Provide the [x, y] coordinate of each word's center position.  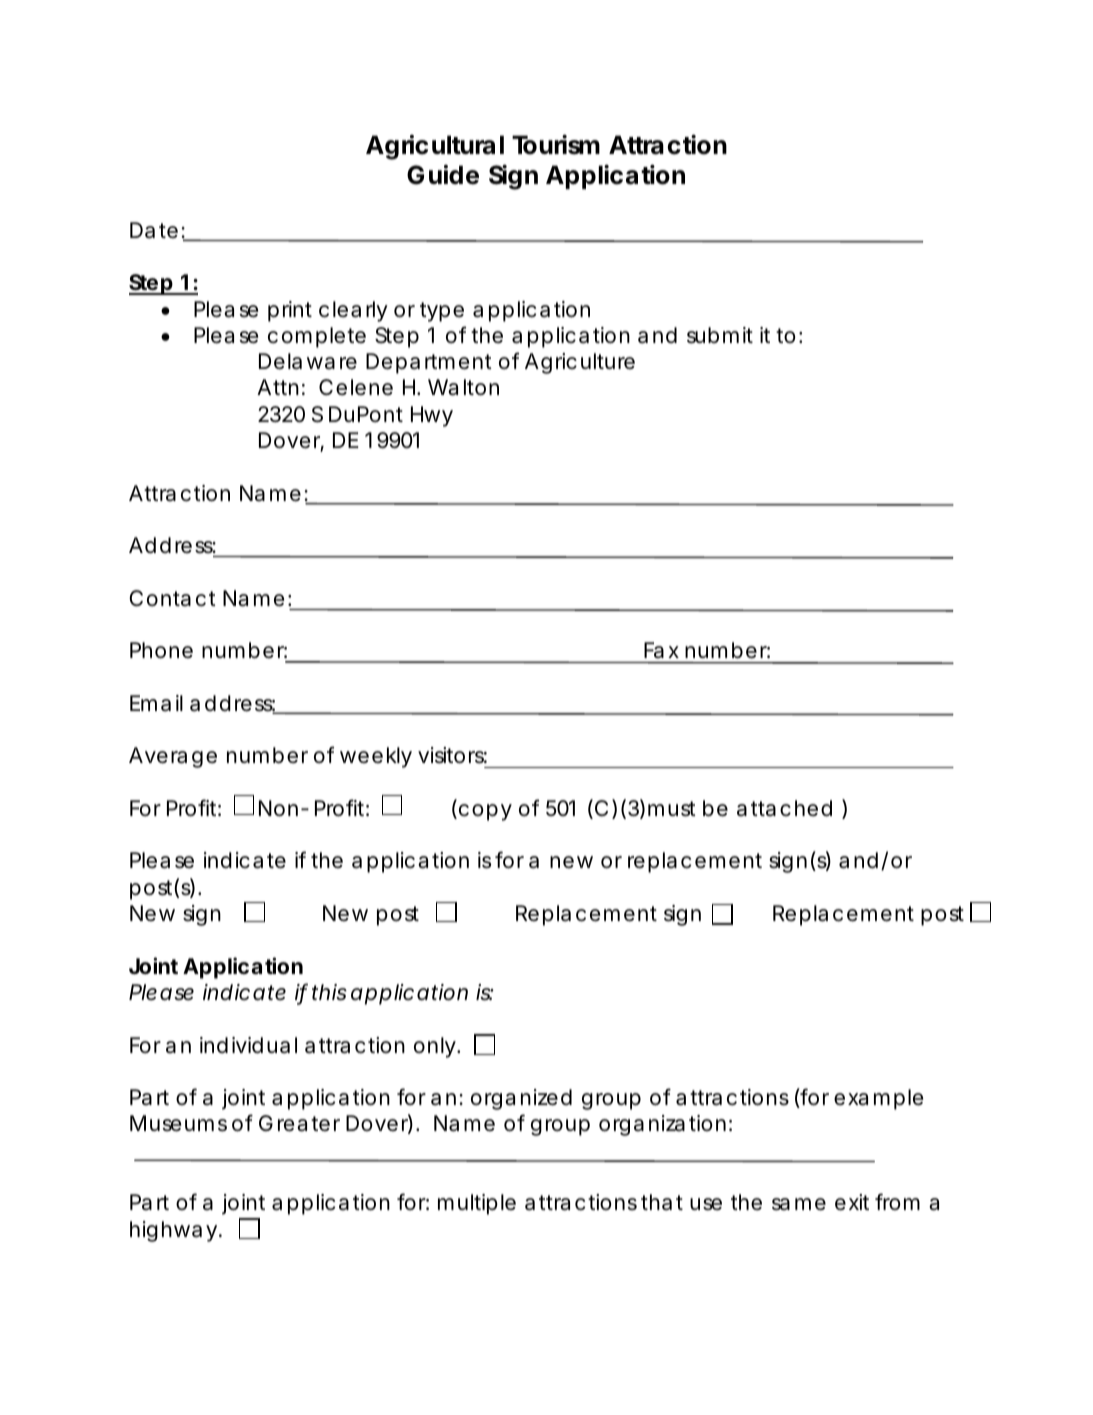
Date [154, 230]
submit [720, 335]
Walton [463, 387]
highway [173, 1231]
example [878, 1099]
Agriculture [580, 363]
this [329, 992]
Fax [661, 650]
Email [156, 703]
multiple [477, 1204]
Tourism [556, 144]
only [436, 1047]
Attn [278, 387]
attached [784, 808]
